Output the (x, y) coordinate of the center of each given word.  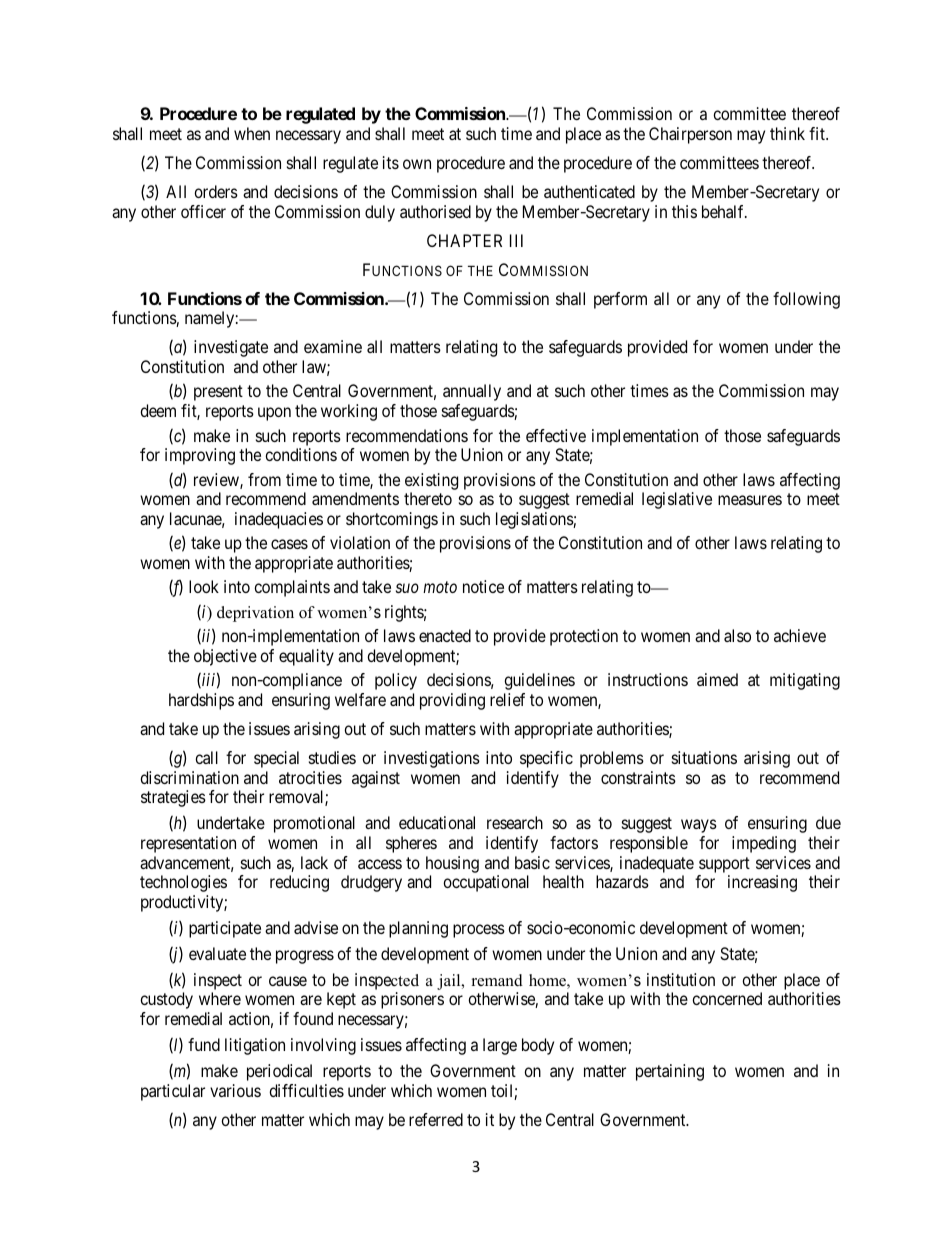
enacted (445, 635)
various (235, 1090)
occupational (486, 883)
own (417, 164)
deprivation (255, 614)
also (737, 635)
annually (472, 392)
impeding (764, 844)
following (806, 300)
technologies (183, 883)
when (252, 133)
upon (274, 414)
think (787, 133)
